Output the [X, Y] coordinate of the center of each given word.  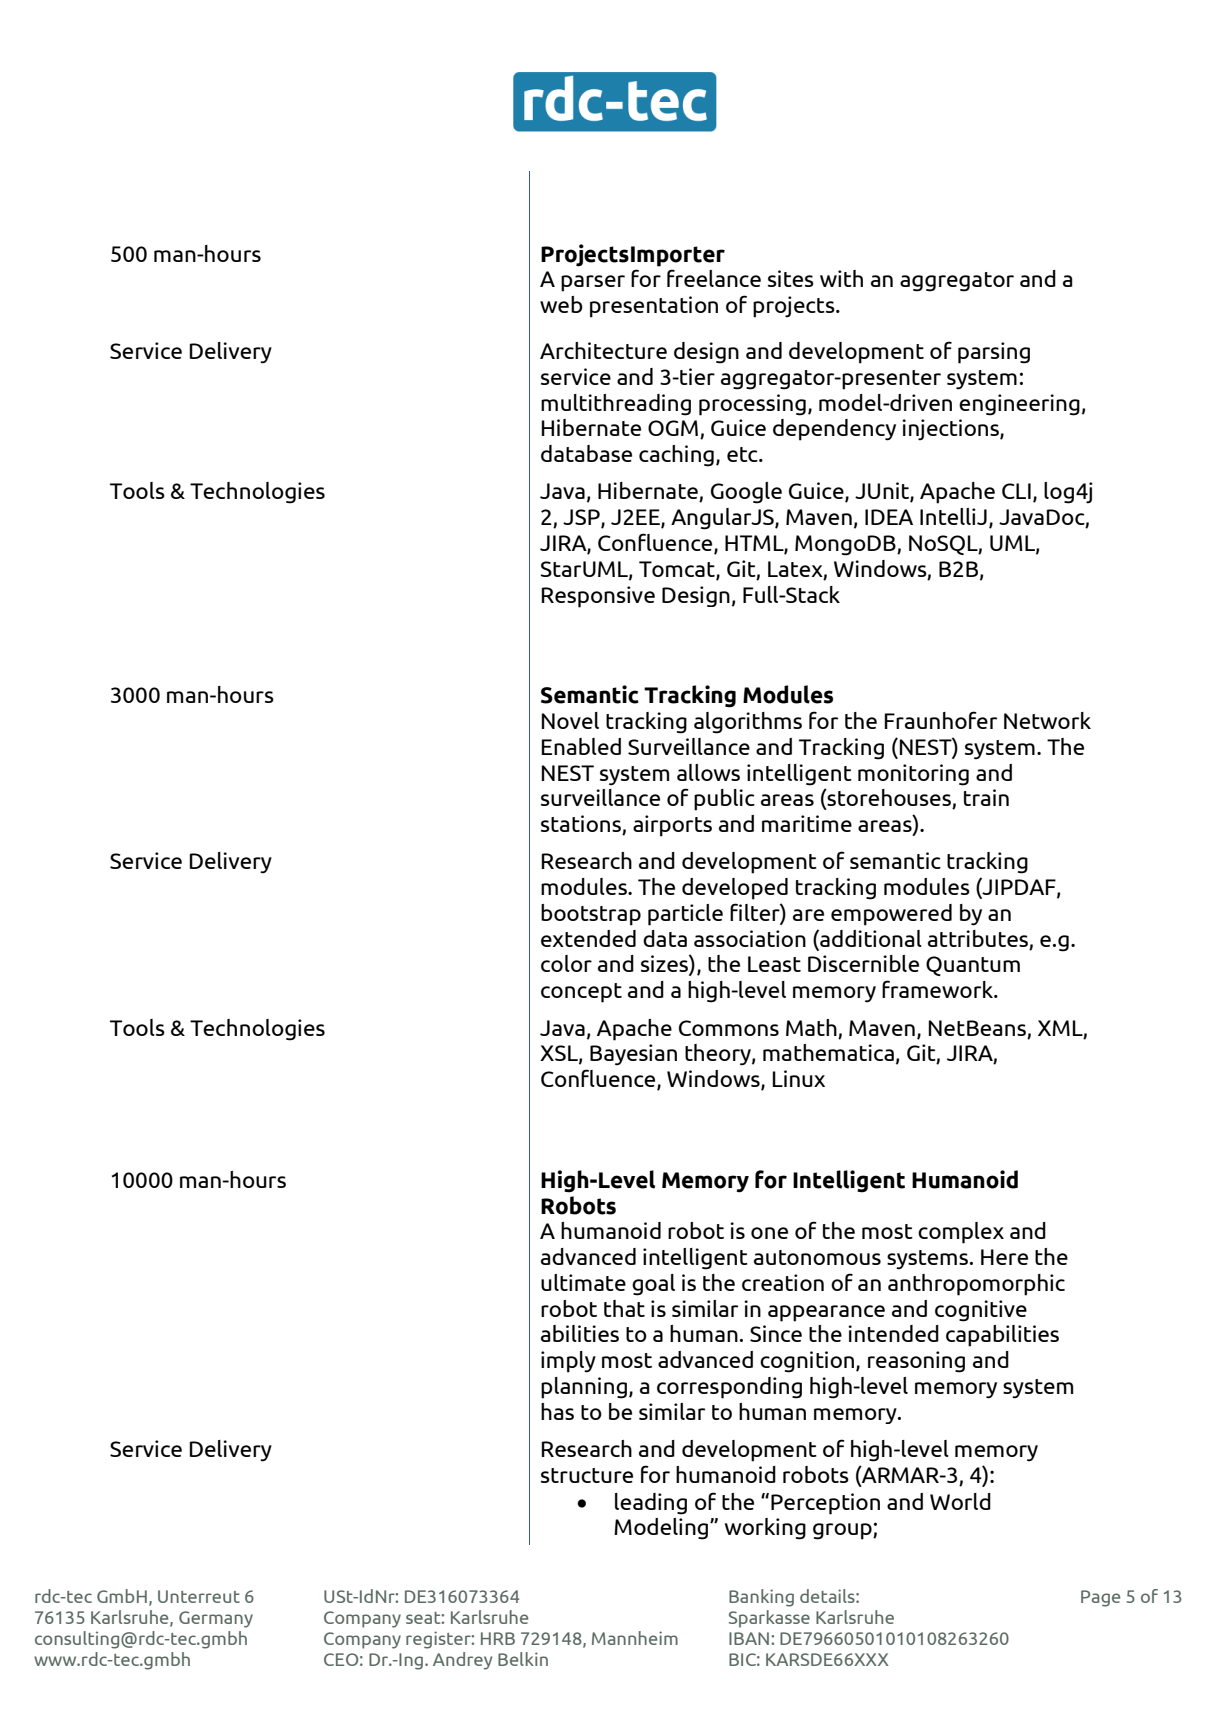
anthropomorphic [976, 1285]
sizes [665, 965]
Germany [216, 1619]
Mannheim [635, 1638]
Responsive [598, 597]
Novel [570, 720]
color [566, 963]
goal [653, 1285]
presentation [654, 307]
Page [1101, 1598]
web [561, 304]
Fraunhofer [941, 720]
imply [568, 1362]
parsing [994, 353]
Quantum [973, 966]
